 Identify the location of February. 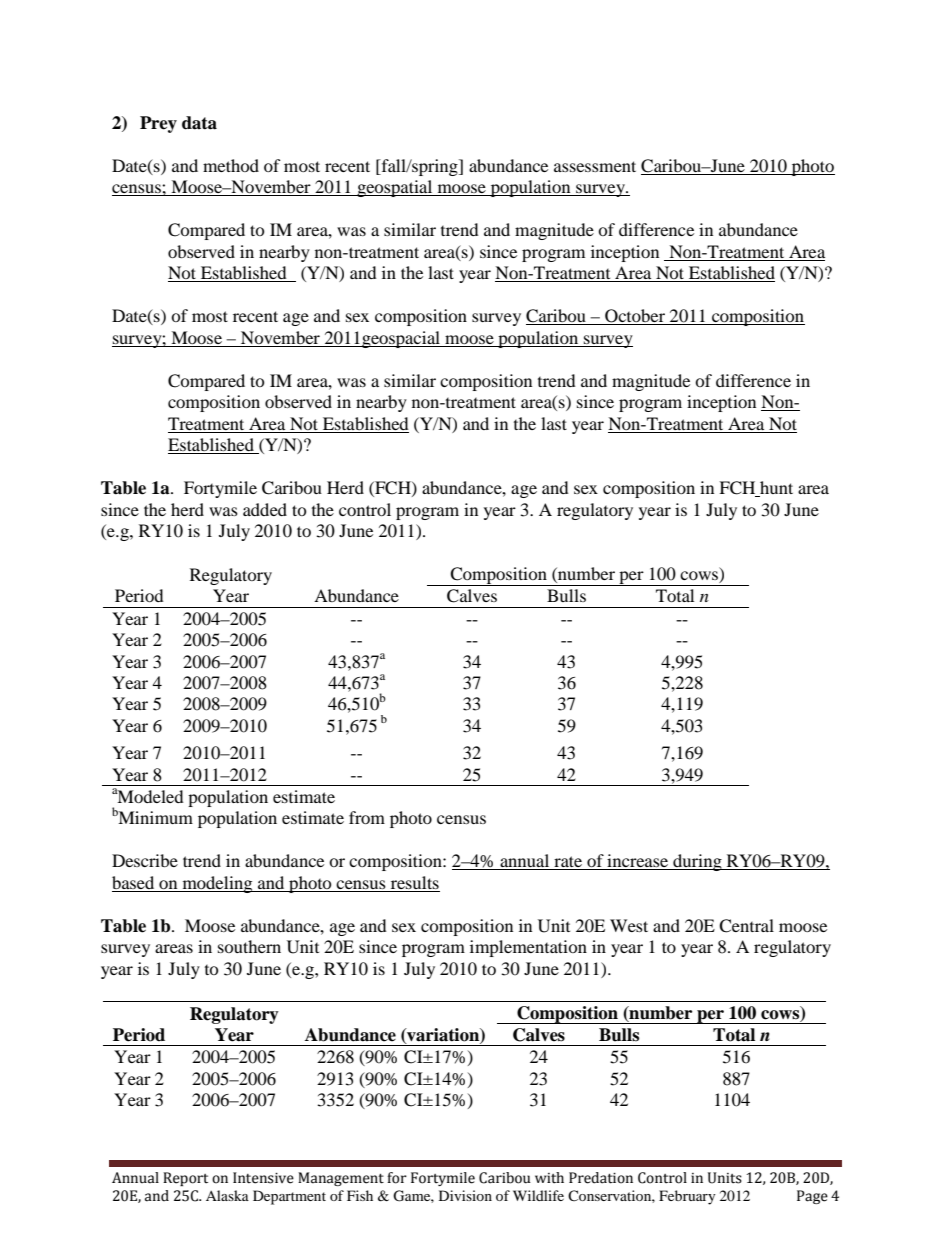
(687, 1197).
